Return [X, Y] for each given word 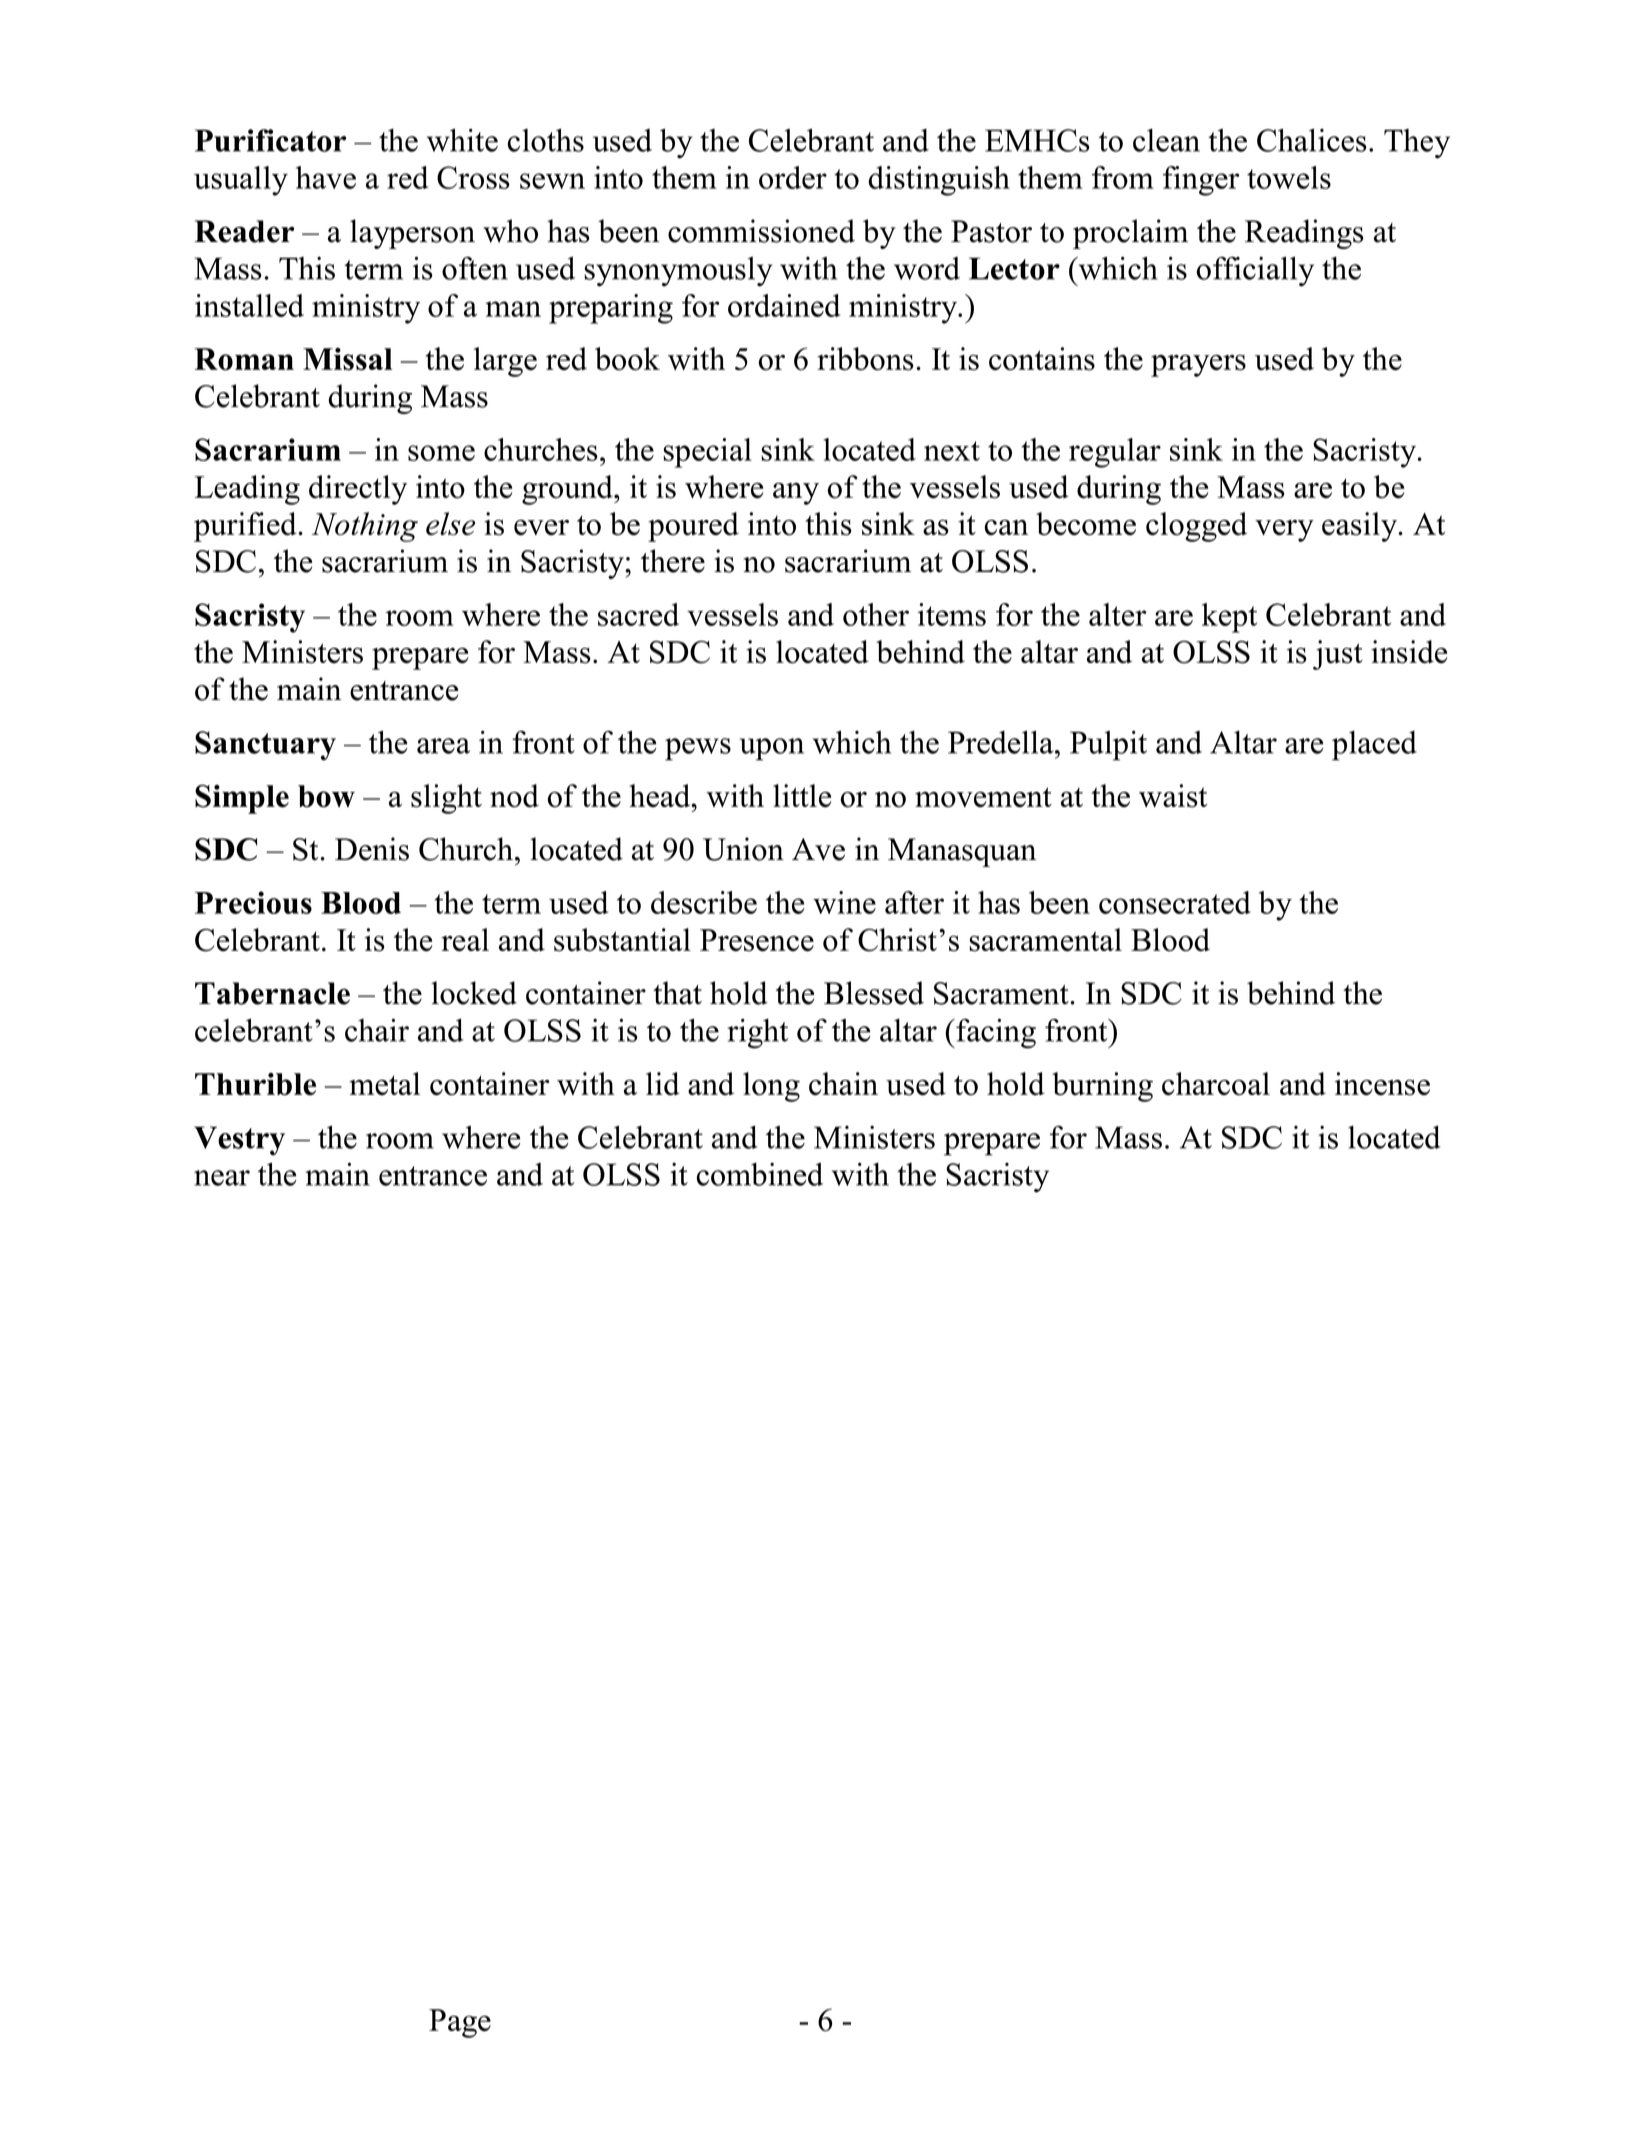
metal [384, 1084]
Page [460, 2023]
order [793, 177]
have [326, 177]
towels [1289, 177]
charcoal [1216, 1084]
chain [843, 1084]
